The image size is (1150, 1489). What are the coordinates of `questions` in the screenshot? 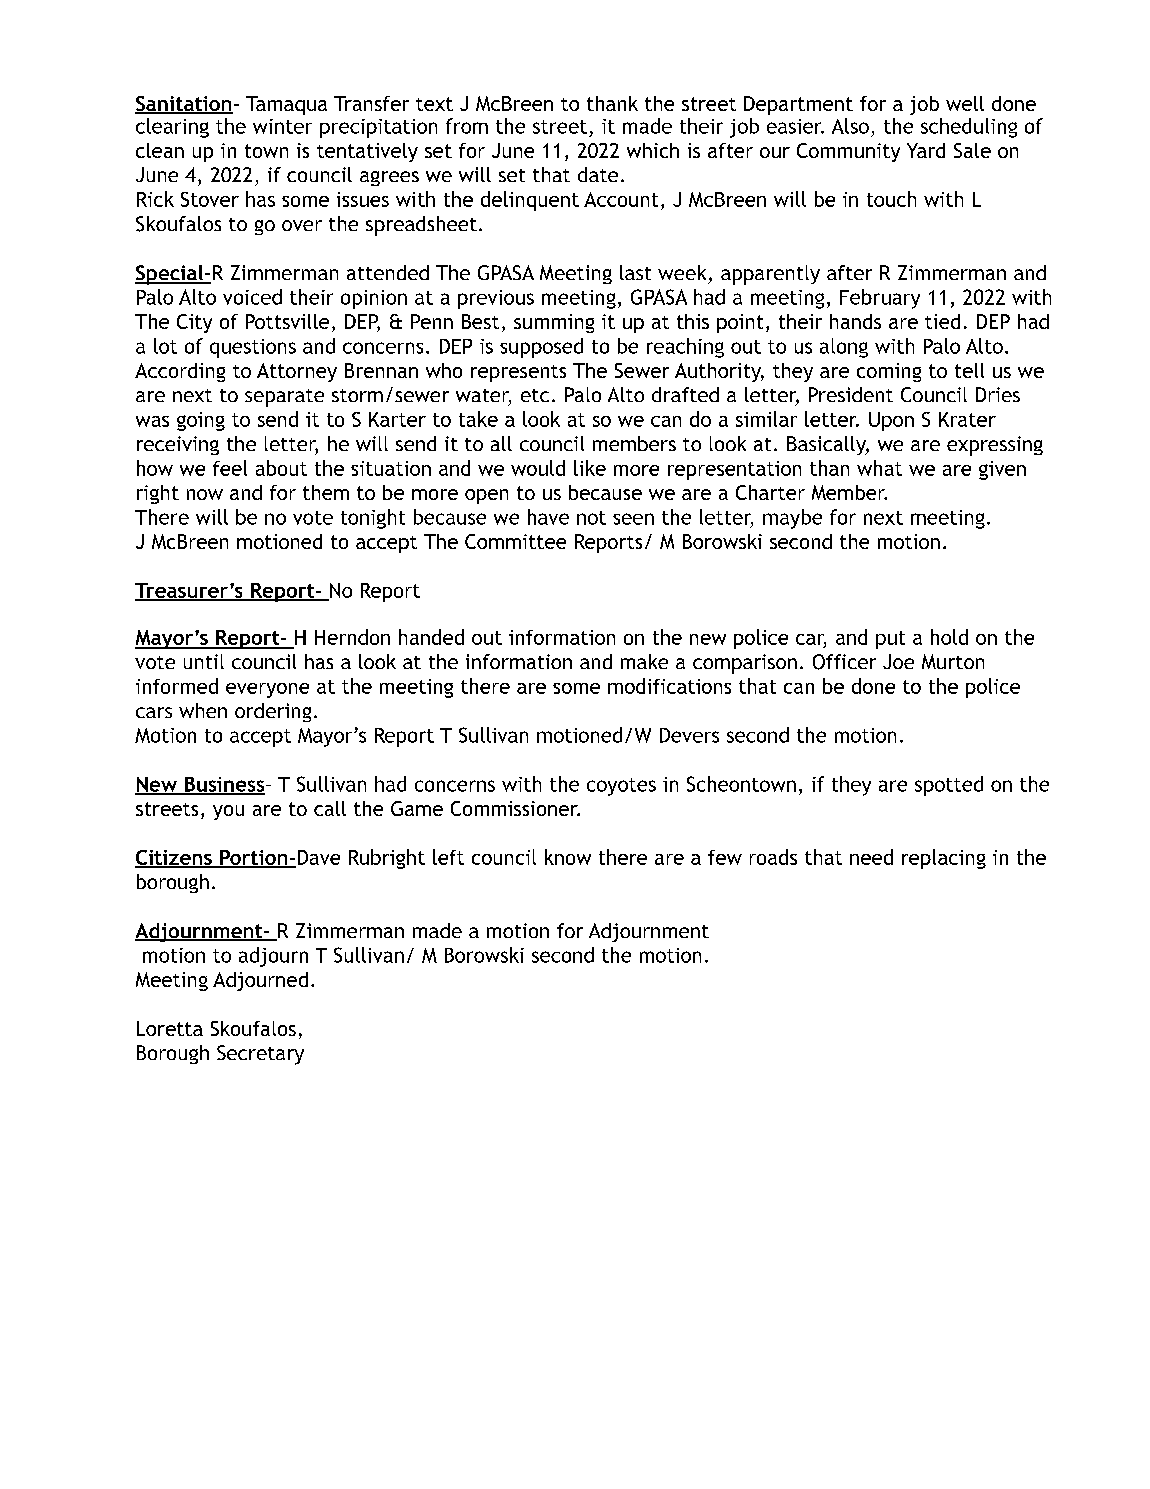 It's located at (253, 348).
